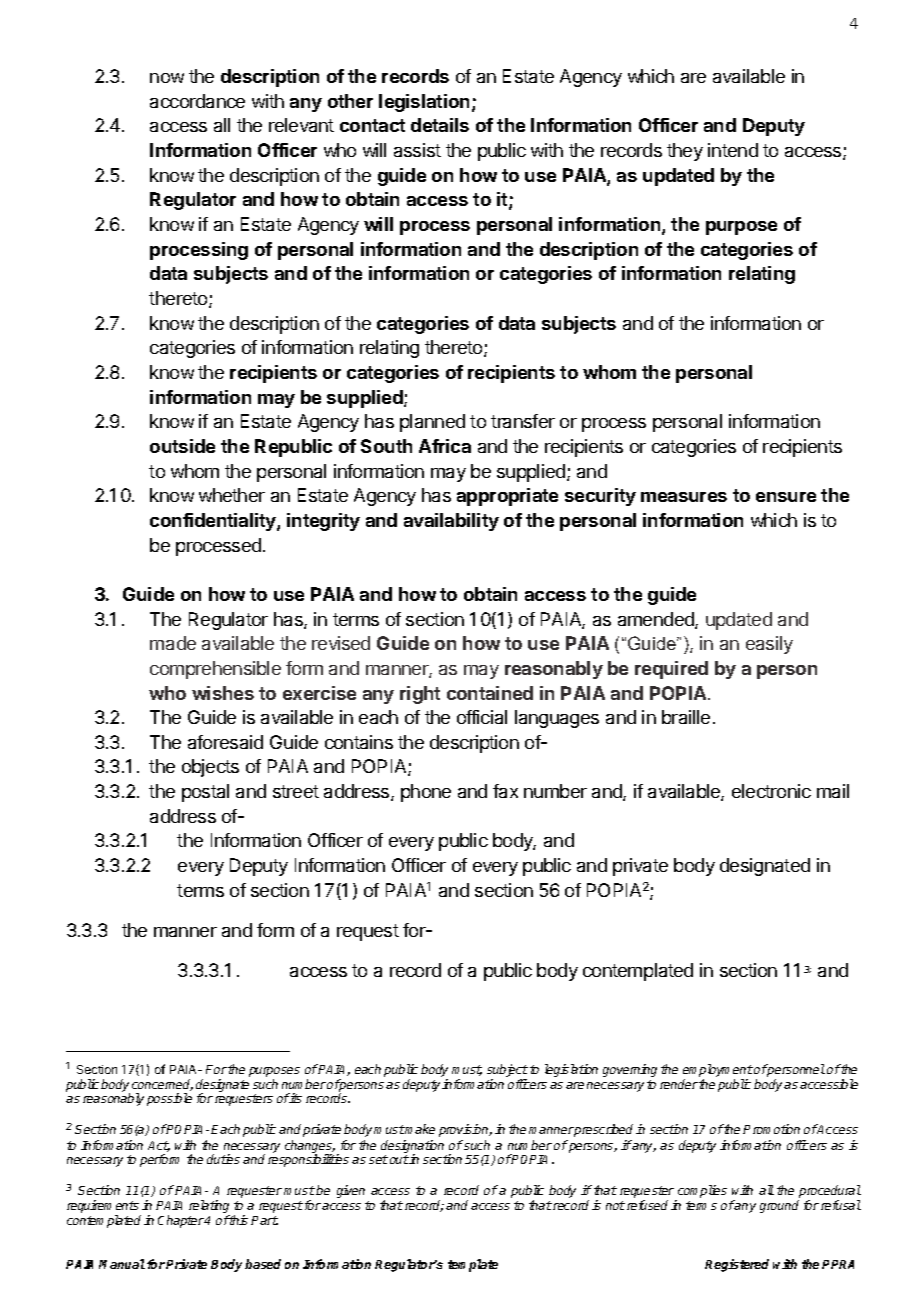  Describe the element at coordinates (215, 670) in the page. I see `comprehensible` at that location.
